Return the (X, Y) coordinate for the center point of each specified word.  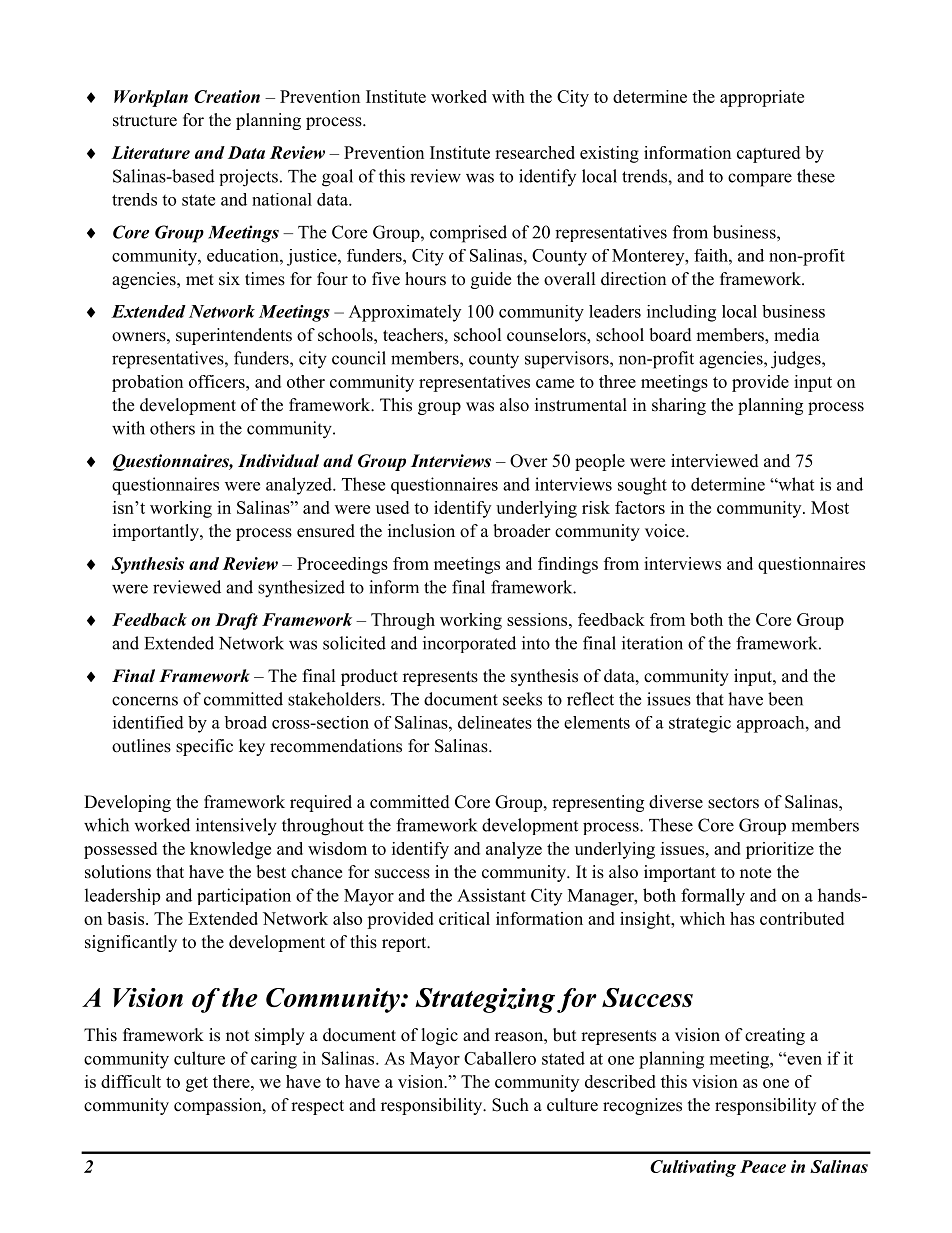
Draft (236, 621)
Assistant (491, 895)
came (555, 383)
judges (797, 360)
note (755, 873)
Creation (227, 96)
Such (510, 1105)
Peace (763, 1166)
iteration (652, 643)
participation (244, 896)
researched (535, 152)
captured (768, 154)
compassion (219, 1106)
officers (218, 381)
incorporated (469, 644)
